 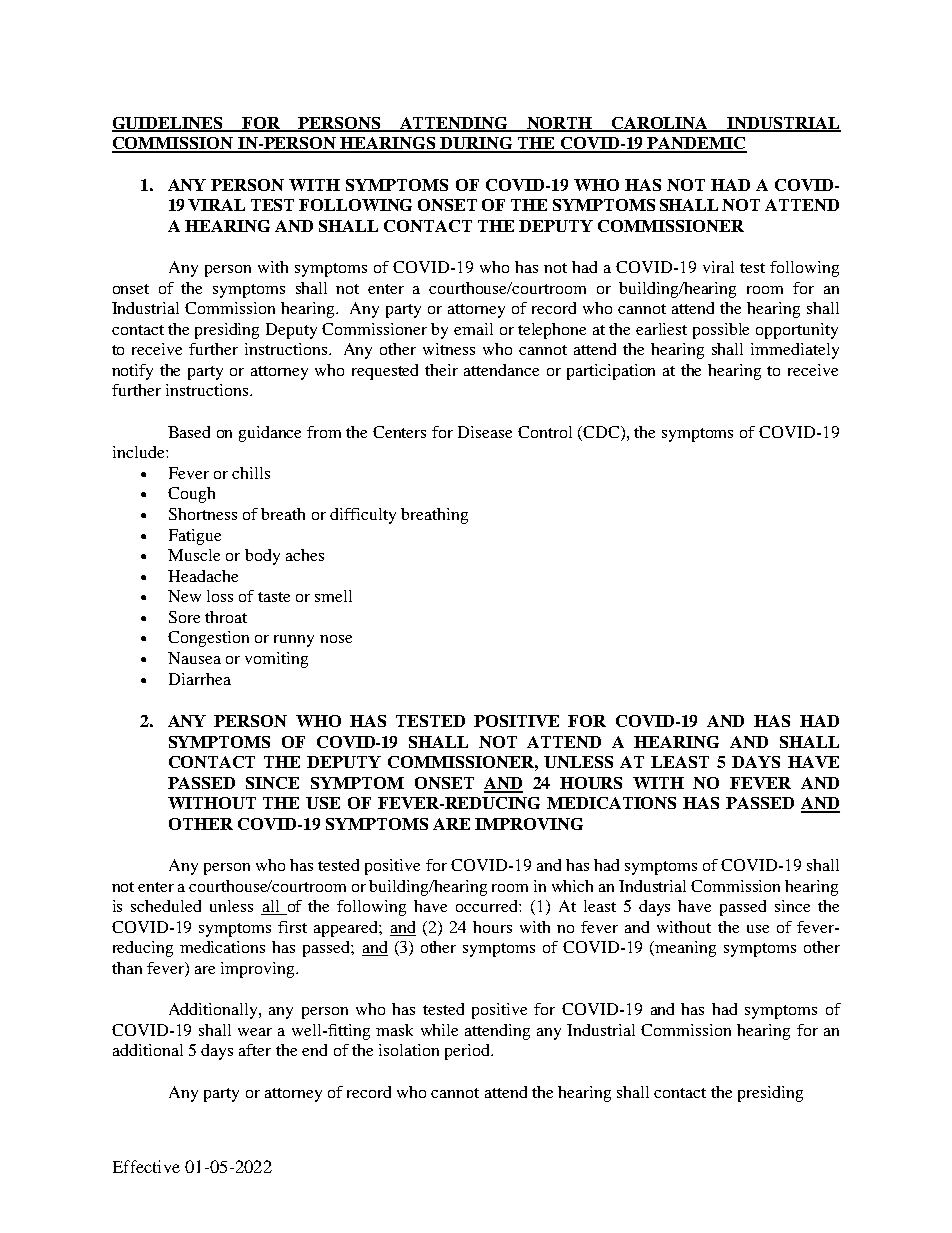 I want to click on CDC, so click(x=602, y=432).
